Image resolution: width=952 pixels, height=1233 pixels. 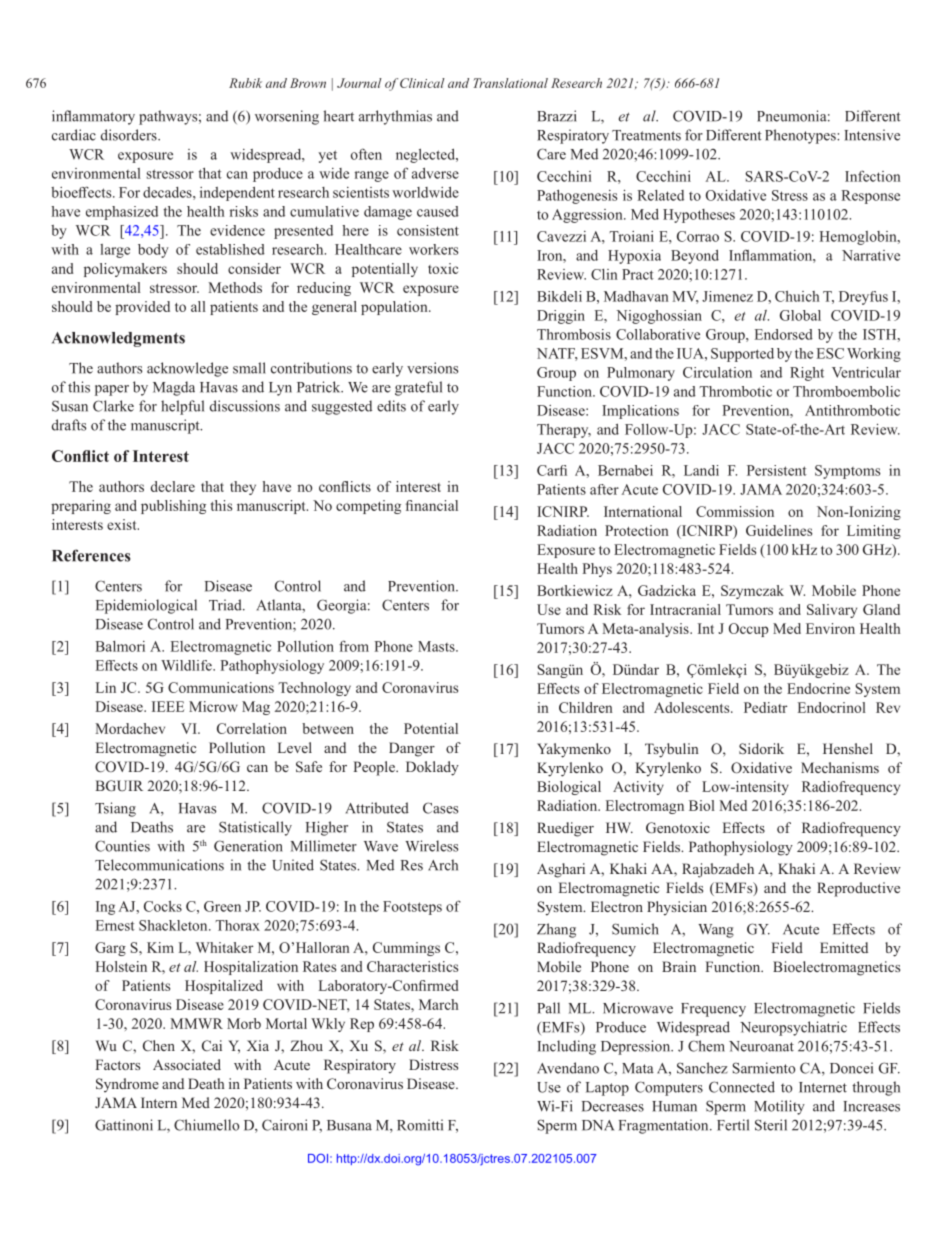 I want to click on Mechanisms, so click(x=840, y=767).
